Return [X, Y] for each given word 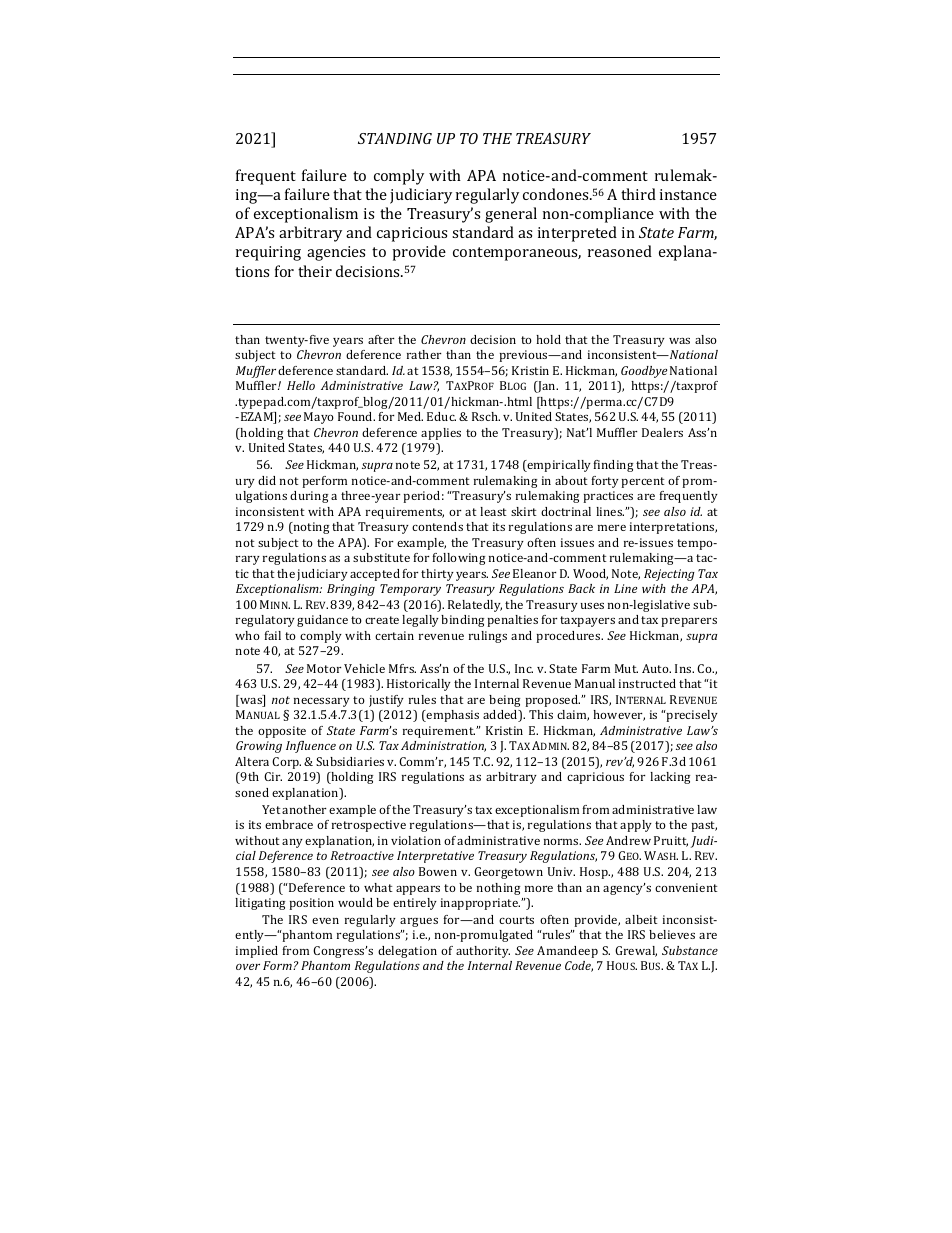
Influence [311, 747]
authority [483, 952]
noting [310, 528]
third [638, 194]
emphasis [452, 716]
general [511, 215]
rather [424, 354]
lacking [670, 778]
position [312, 904]
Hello [301, 385]
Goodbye [644, 372]
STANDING [395, 138]
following [458, 559]
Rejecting [669, 575]
